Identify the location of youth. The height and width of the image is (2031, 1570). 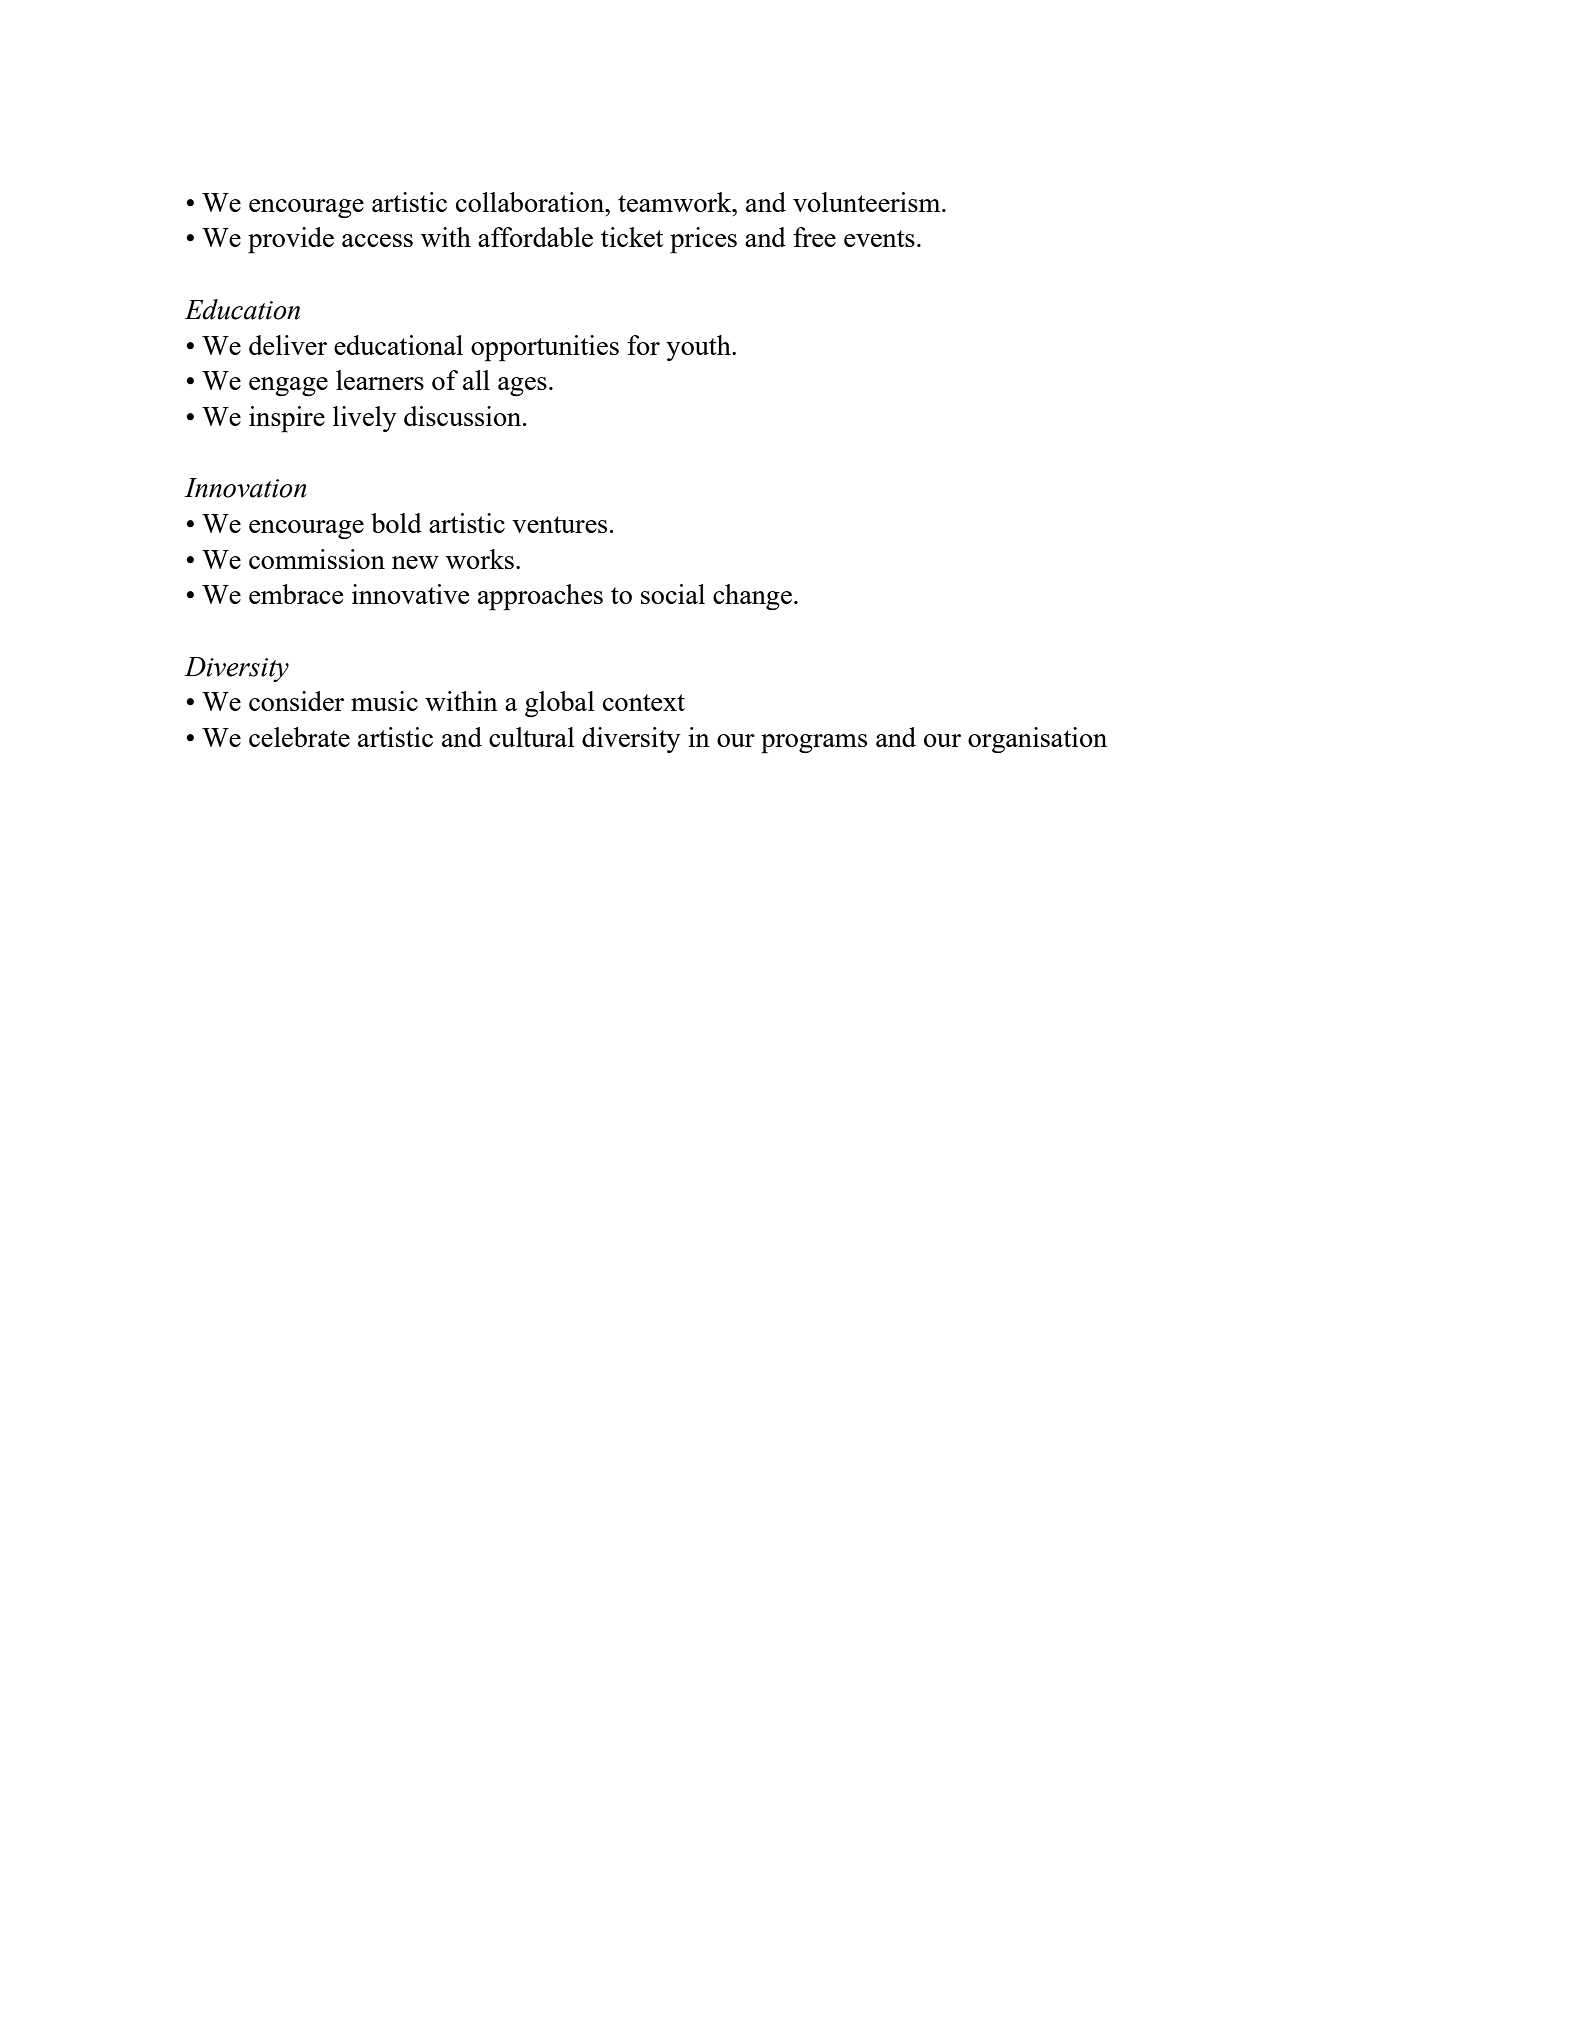
(699, 348).
